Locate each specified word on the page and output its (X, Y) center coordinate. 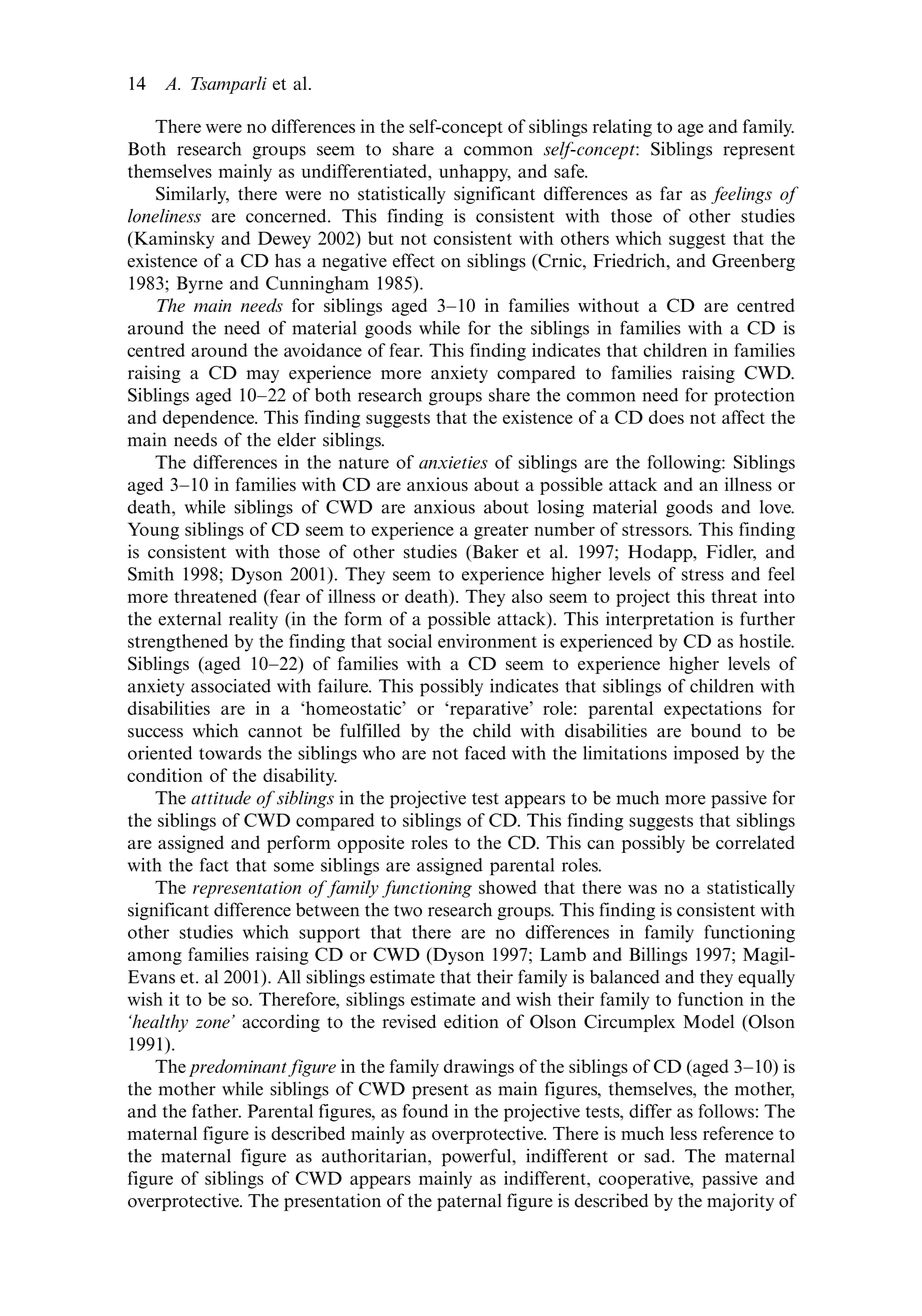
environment (487, 641)
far (671, 193)
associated (231, 686)
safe (570, 171)
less (683, 1133)
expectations (713, 710)
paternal (469, 1202)
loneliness (164, 216)
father (216, 1111)
